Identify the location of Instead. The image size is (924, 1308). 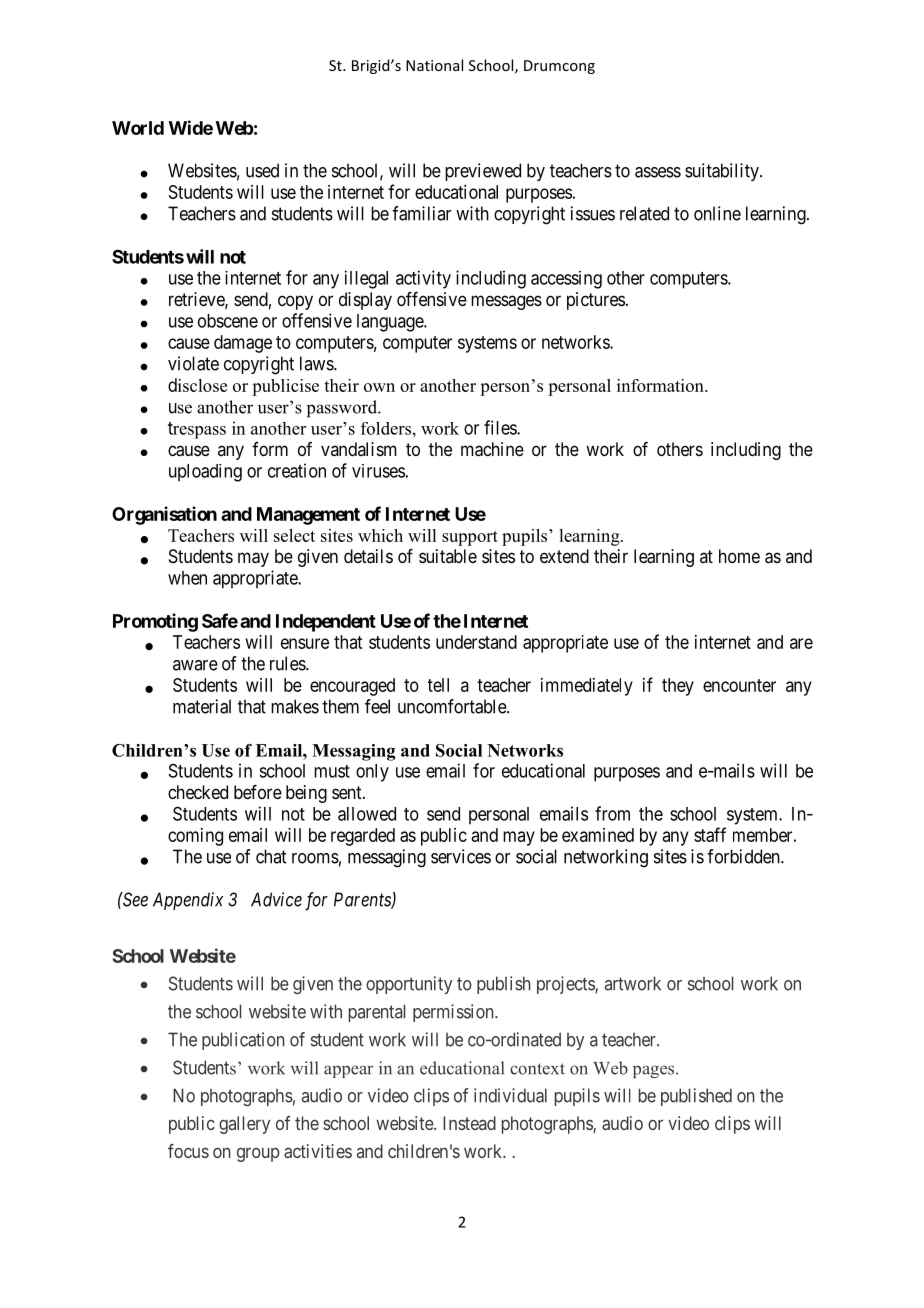
(469, 1123).
